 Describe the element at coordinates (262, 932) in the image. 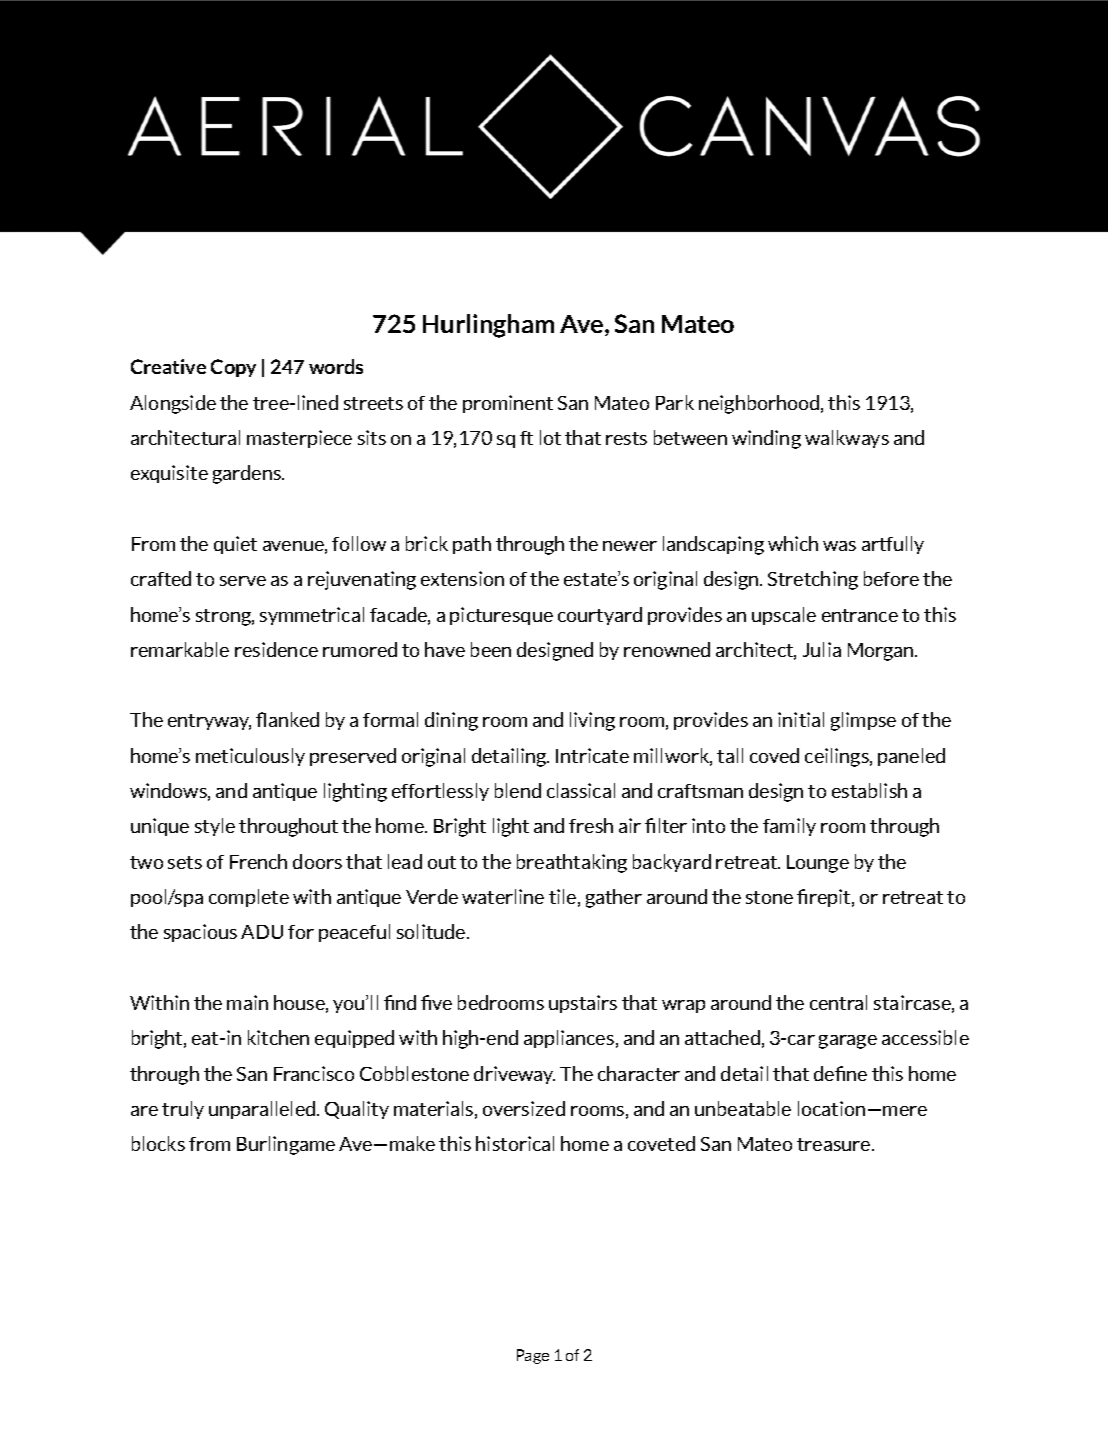

I see `ADU` at that location.
